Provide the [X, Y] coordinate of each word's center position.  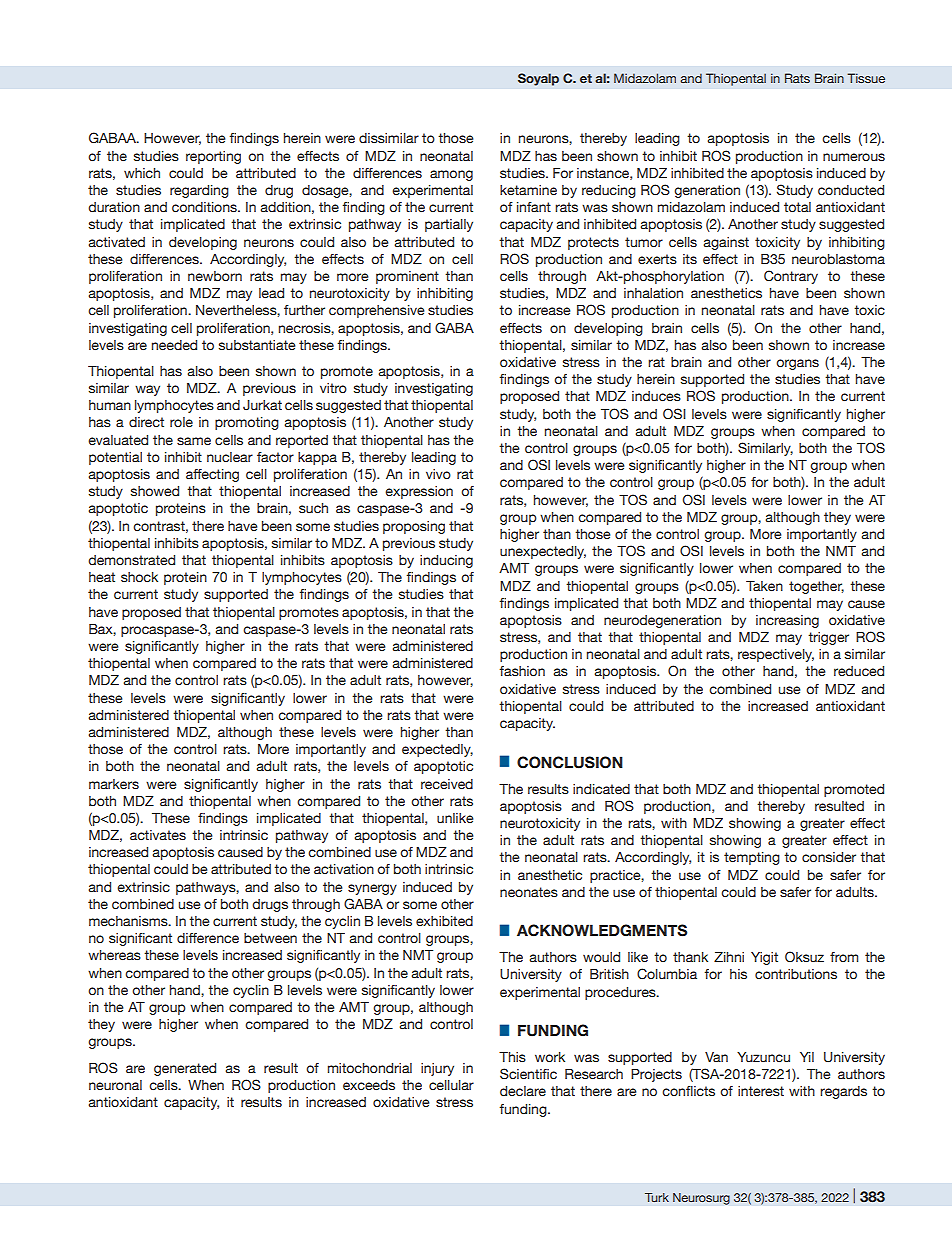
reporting [213, 157]
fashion [522, 671]
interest [761, 1091]
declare [523, 1091]
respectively [776, 655]
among [451, 175]
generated [185, 1069]
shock [139, 577]
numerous [854, 157]
